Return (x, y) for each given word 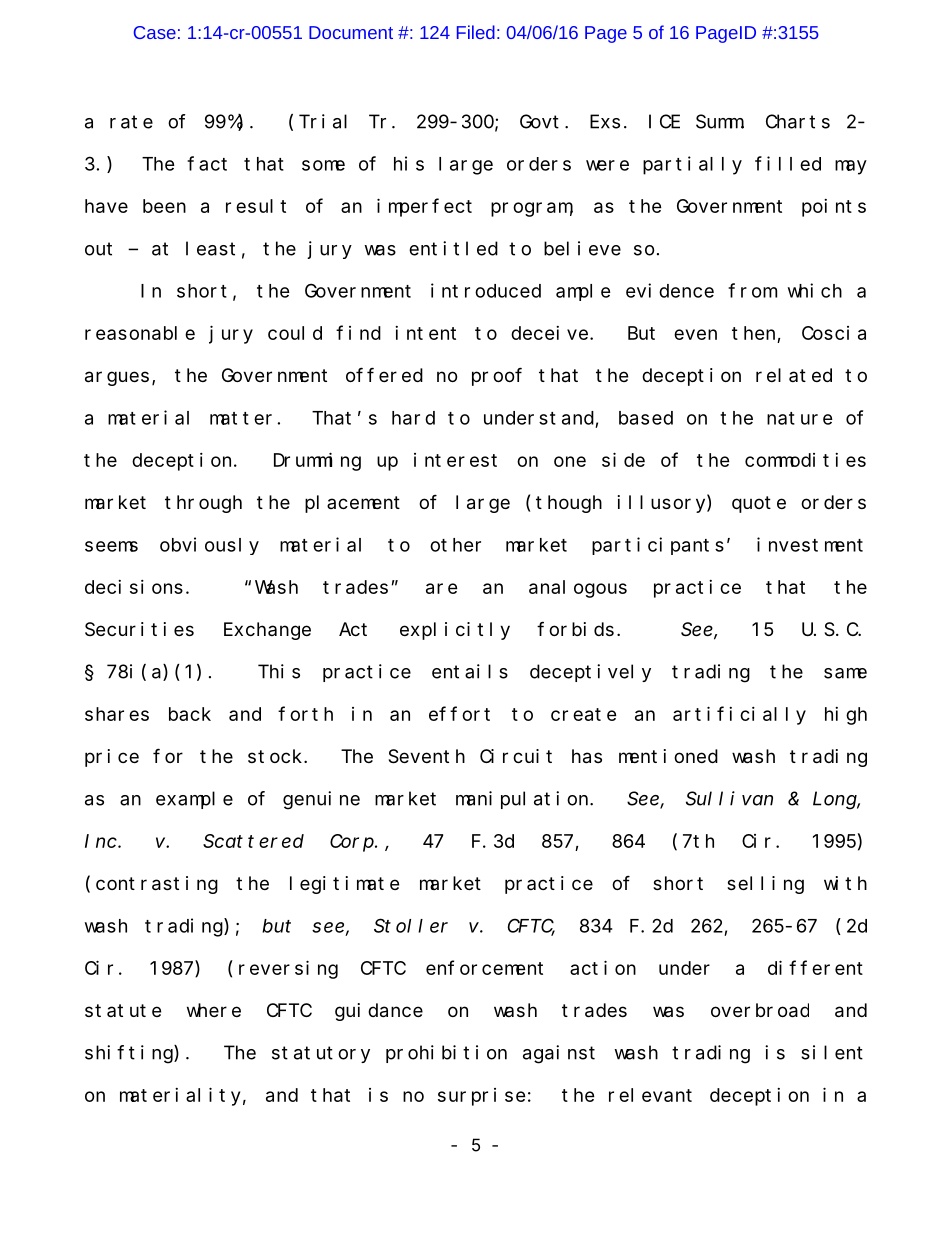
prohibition (446, 1054)
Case (155, 32)
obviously (209, 546)
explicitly (455, 631)
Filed (476, 32)
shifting (130, 1054)
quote (759, 504)
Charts (798, 121)
